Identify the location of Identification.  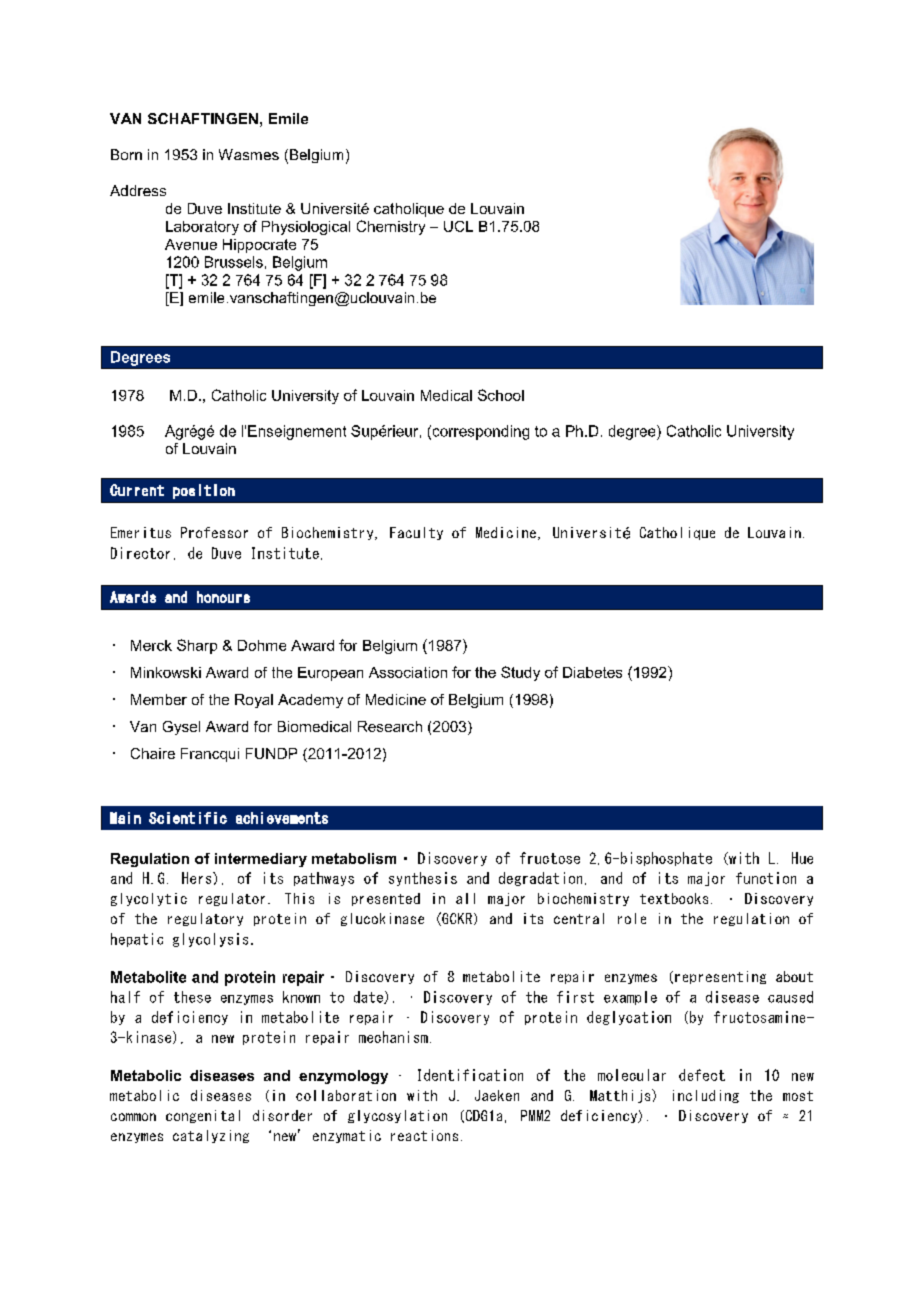
(470, 1075).
